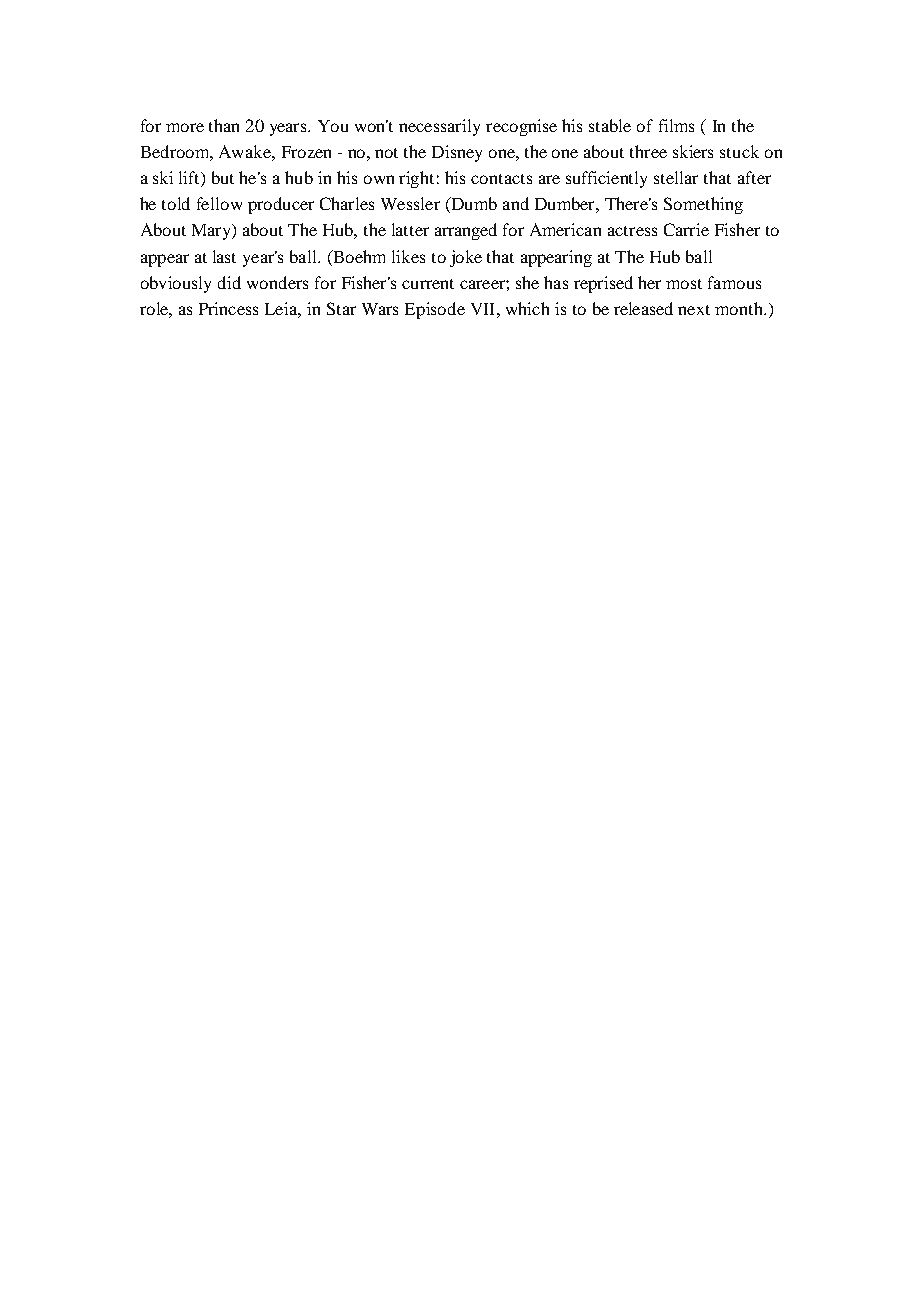  What do you see at coordinates (439, 127) in the document?
I see `necessarily` at bounding box center [439, 127].
